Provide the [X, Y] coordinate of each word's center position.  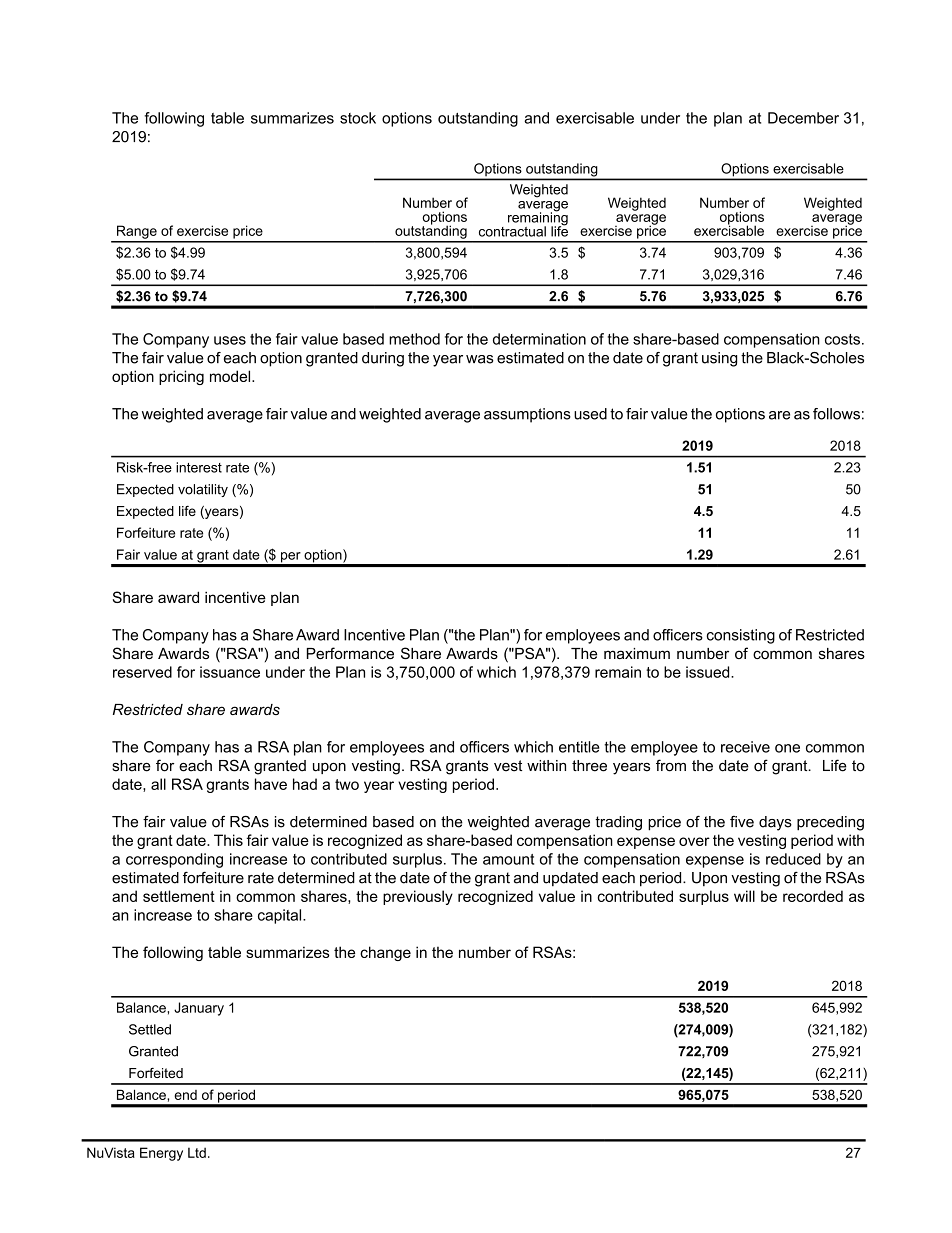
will [744, 896]
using [719, 359]
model [231, 376]
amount [508, 859]
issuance [230, 672]
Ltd [197, 1152]
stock [358, 118]
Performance [350, 653]
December [803, 118]
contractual [512, 231]
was [480, 359]
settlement [179, 896]
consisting [741, 636]
